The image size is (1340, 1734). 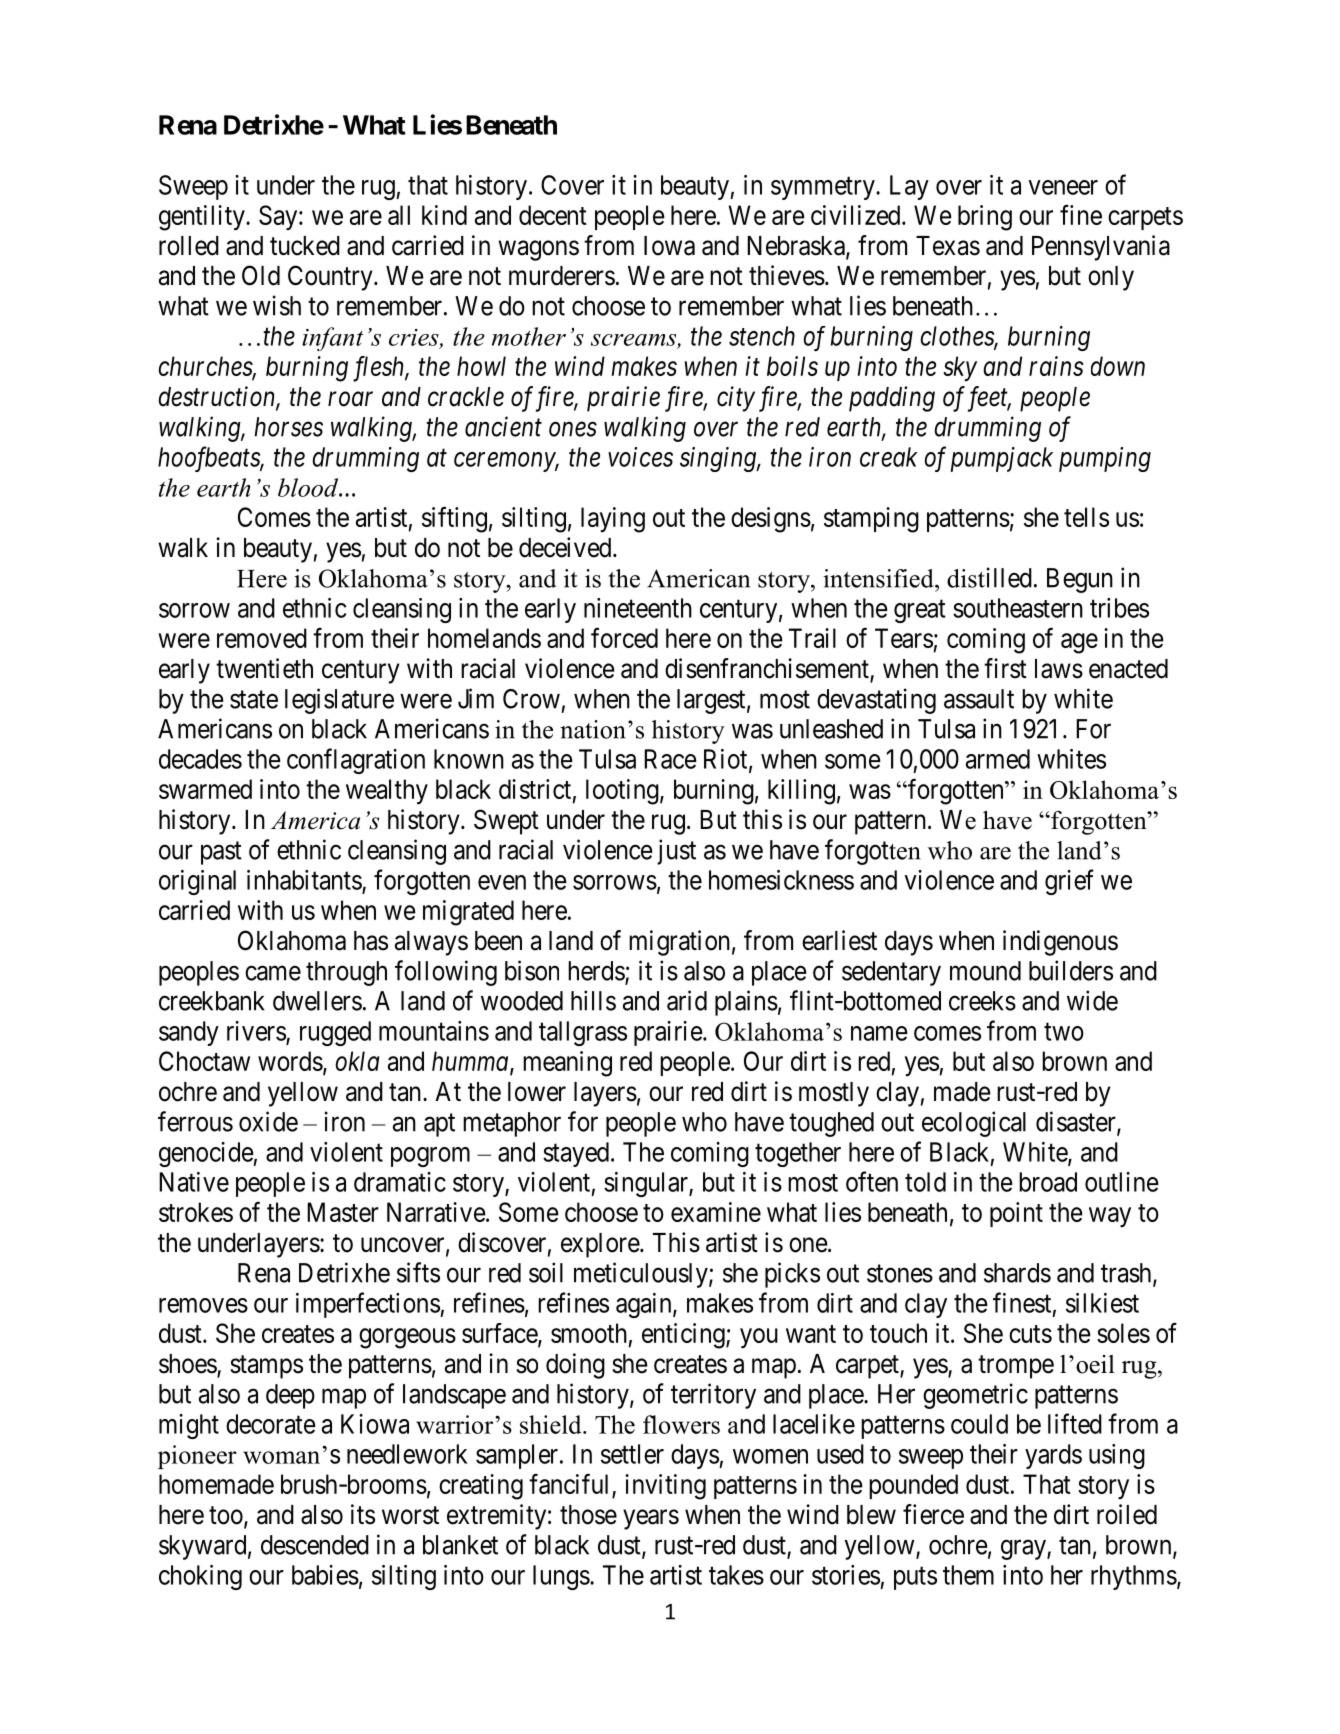 What do you see at coordinates (553, 215) in the screenshot?
I see `decent` at bounding box center [553, 215].
